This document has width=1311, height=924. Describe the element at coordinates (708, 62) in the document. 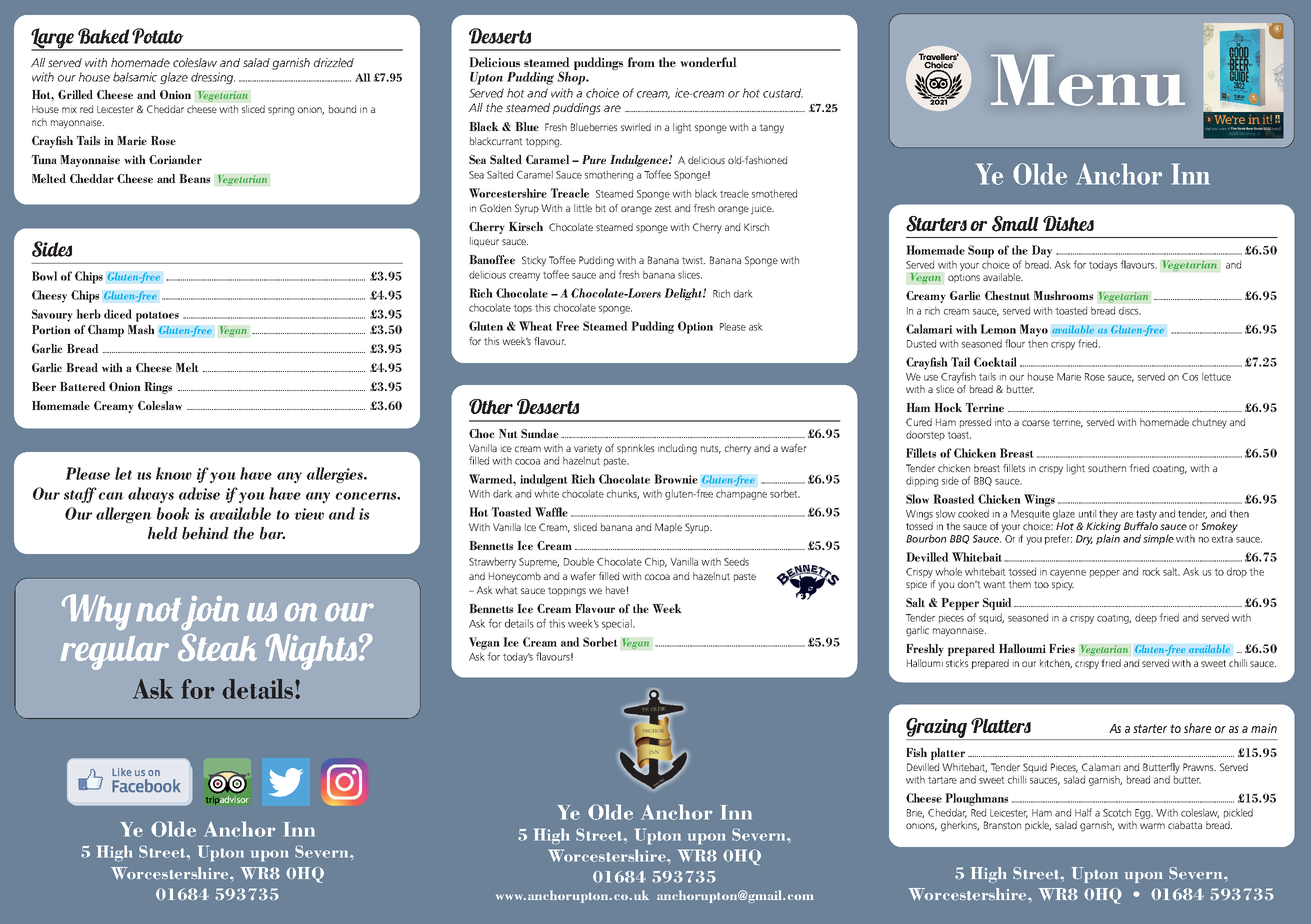

I see `wonderful` at that location.
